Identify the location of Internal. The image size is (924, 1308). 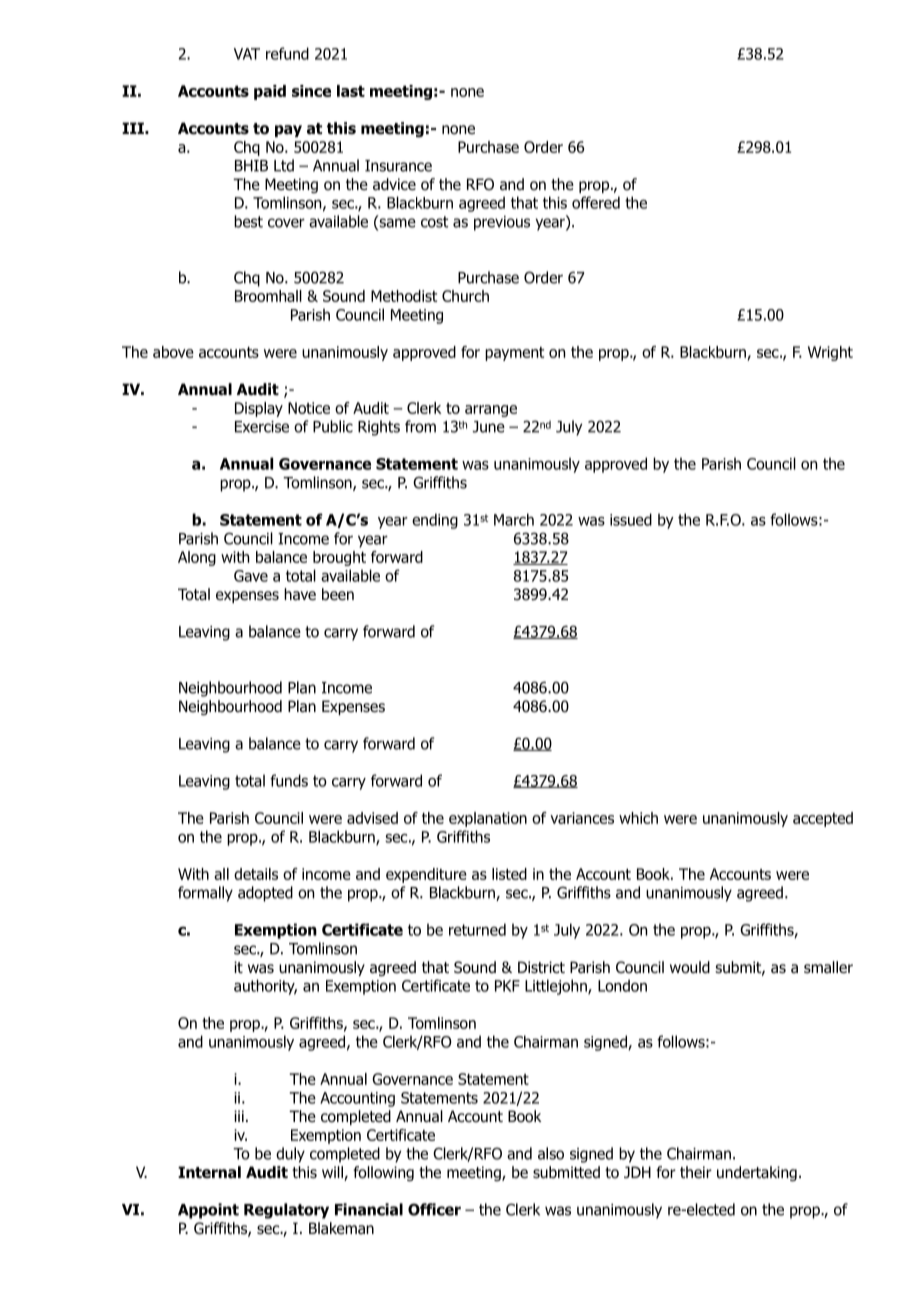
(209, 1172).
